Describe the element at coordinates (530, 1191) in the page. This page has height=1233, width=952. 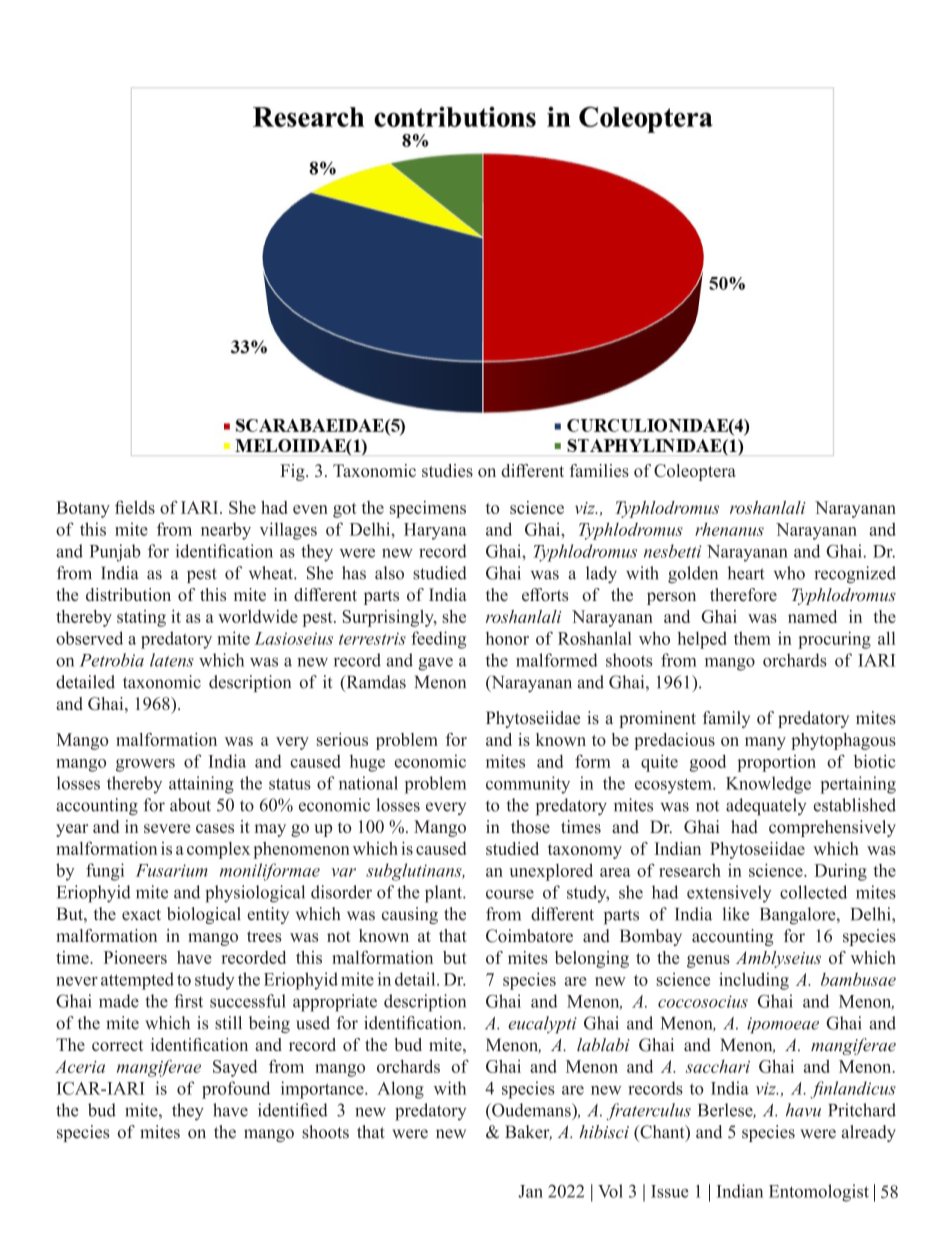
I see `Jan` at that location.
